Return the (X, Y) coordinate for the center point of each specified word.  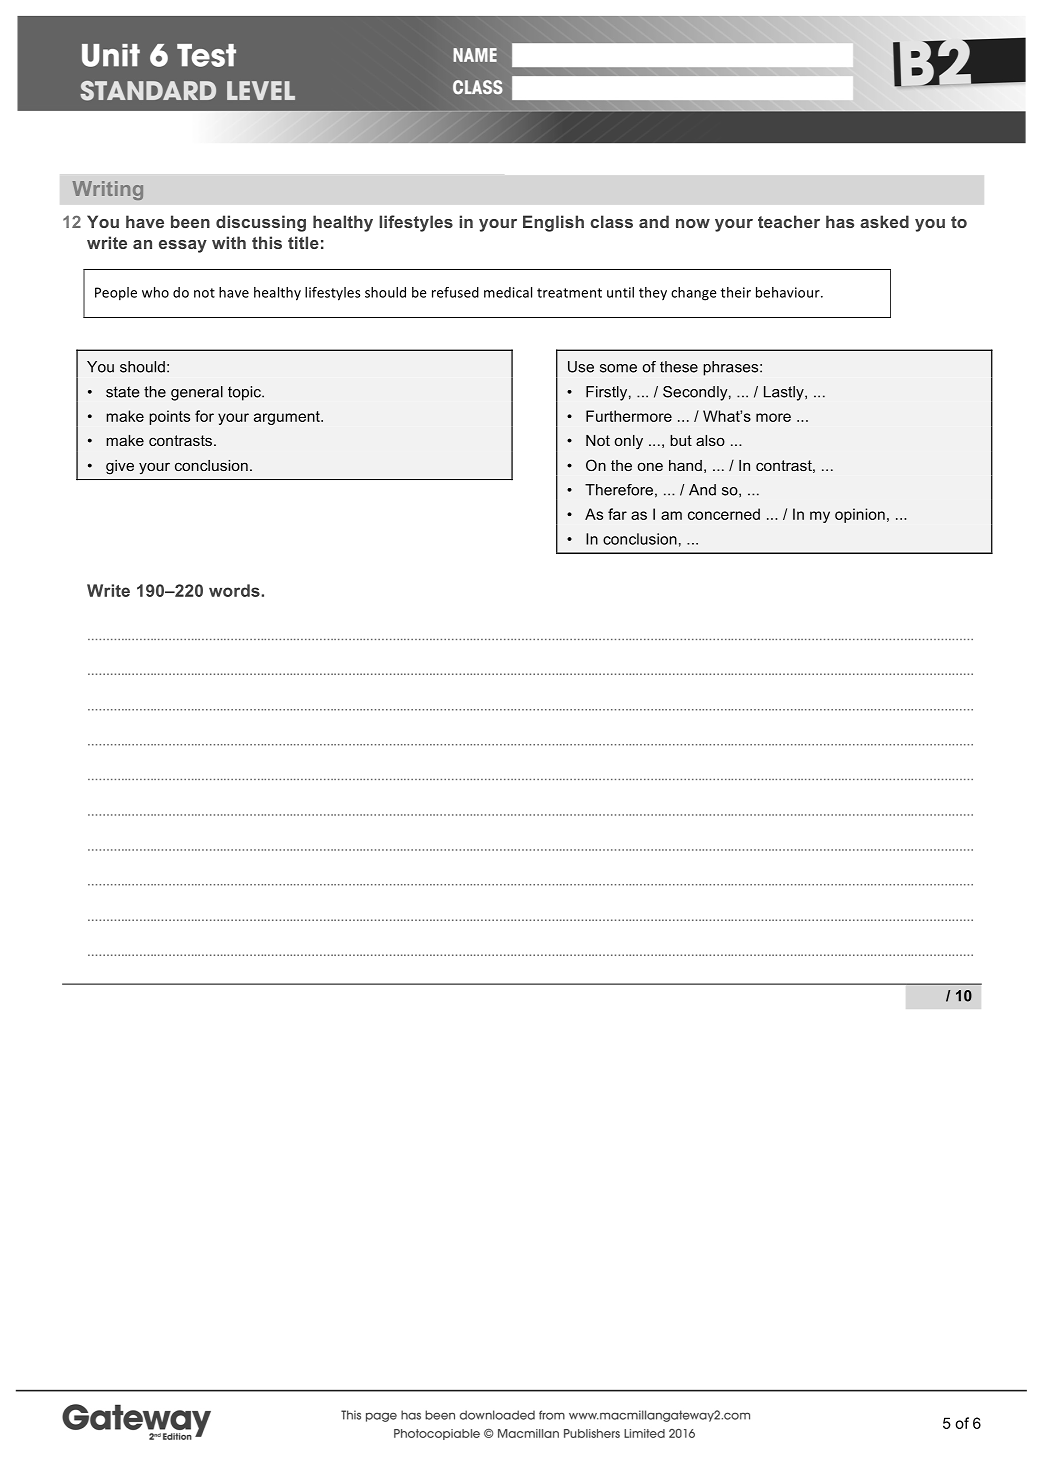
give (120, 467)
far (617, 514)
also (710, 440)
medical (508, 292)
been (190, 221)
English (553, 223)
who (155, 292)
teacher (789, 221)
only (629, 442)
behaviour (789, 292)
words (235, 590)
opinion (860, 515)
